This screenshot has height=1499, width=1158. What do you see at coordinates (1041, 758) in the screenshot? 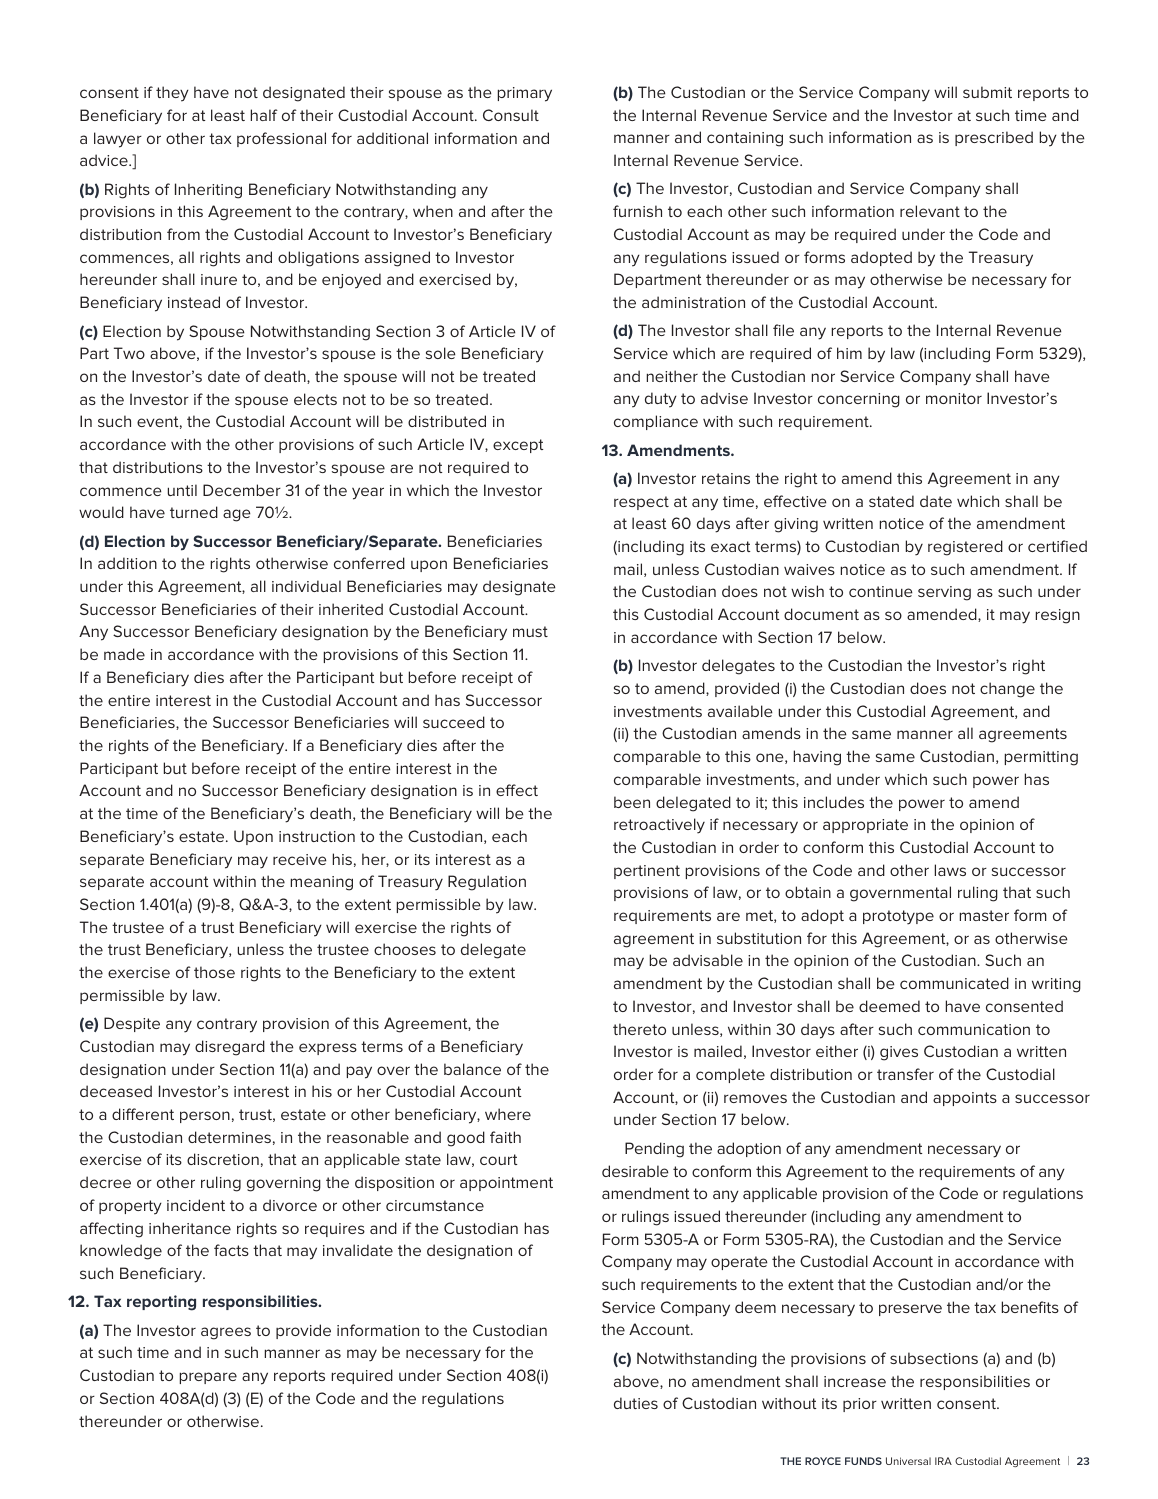
I see `permitting` at bounding box center [1041, 758].
